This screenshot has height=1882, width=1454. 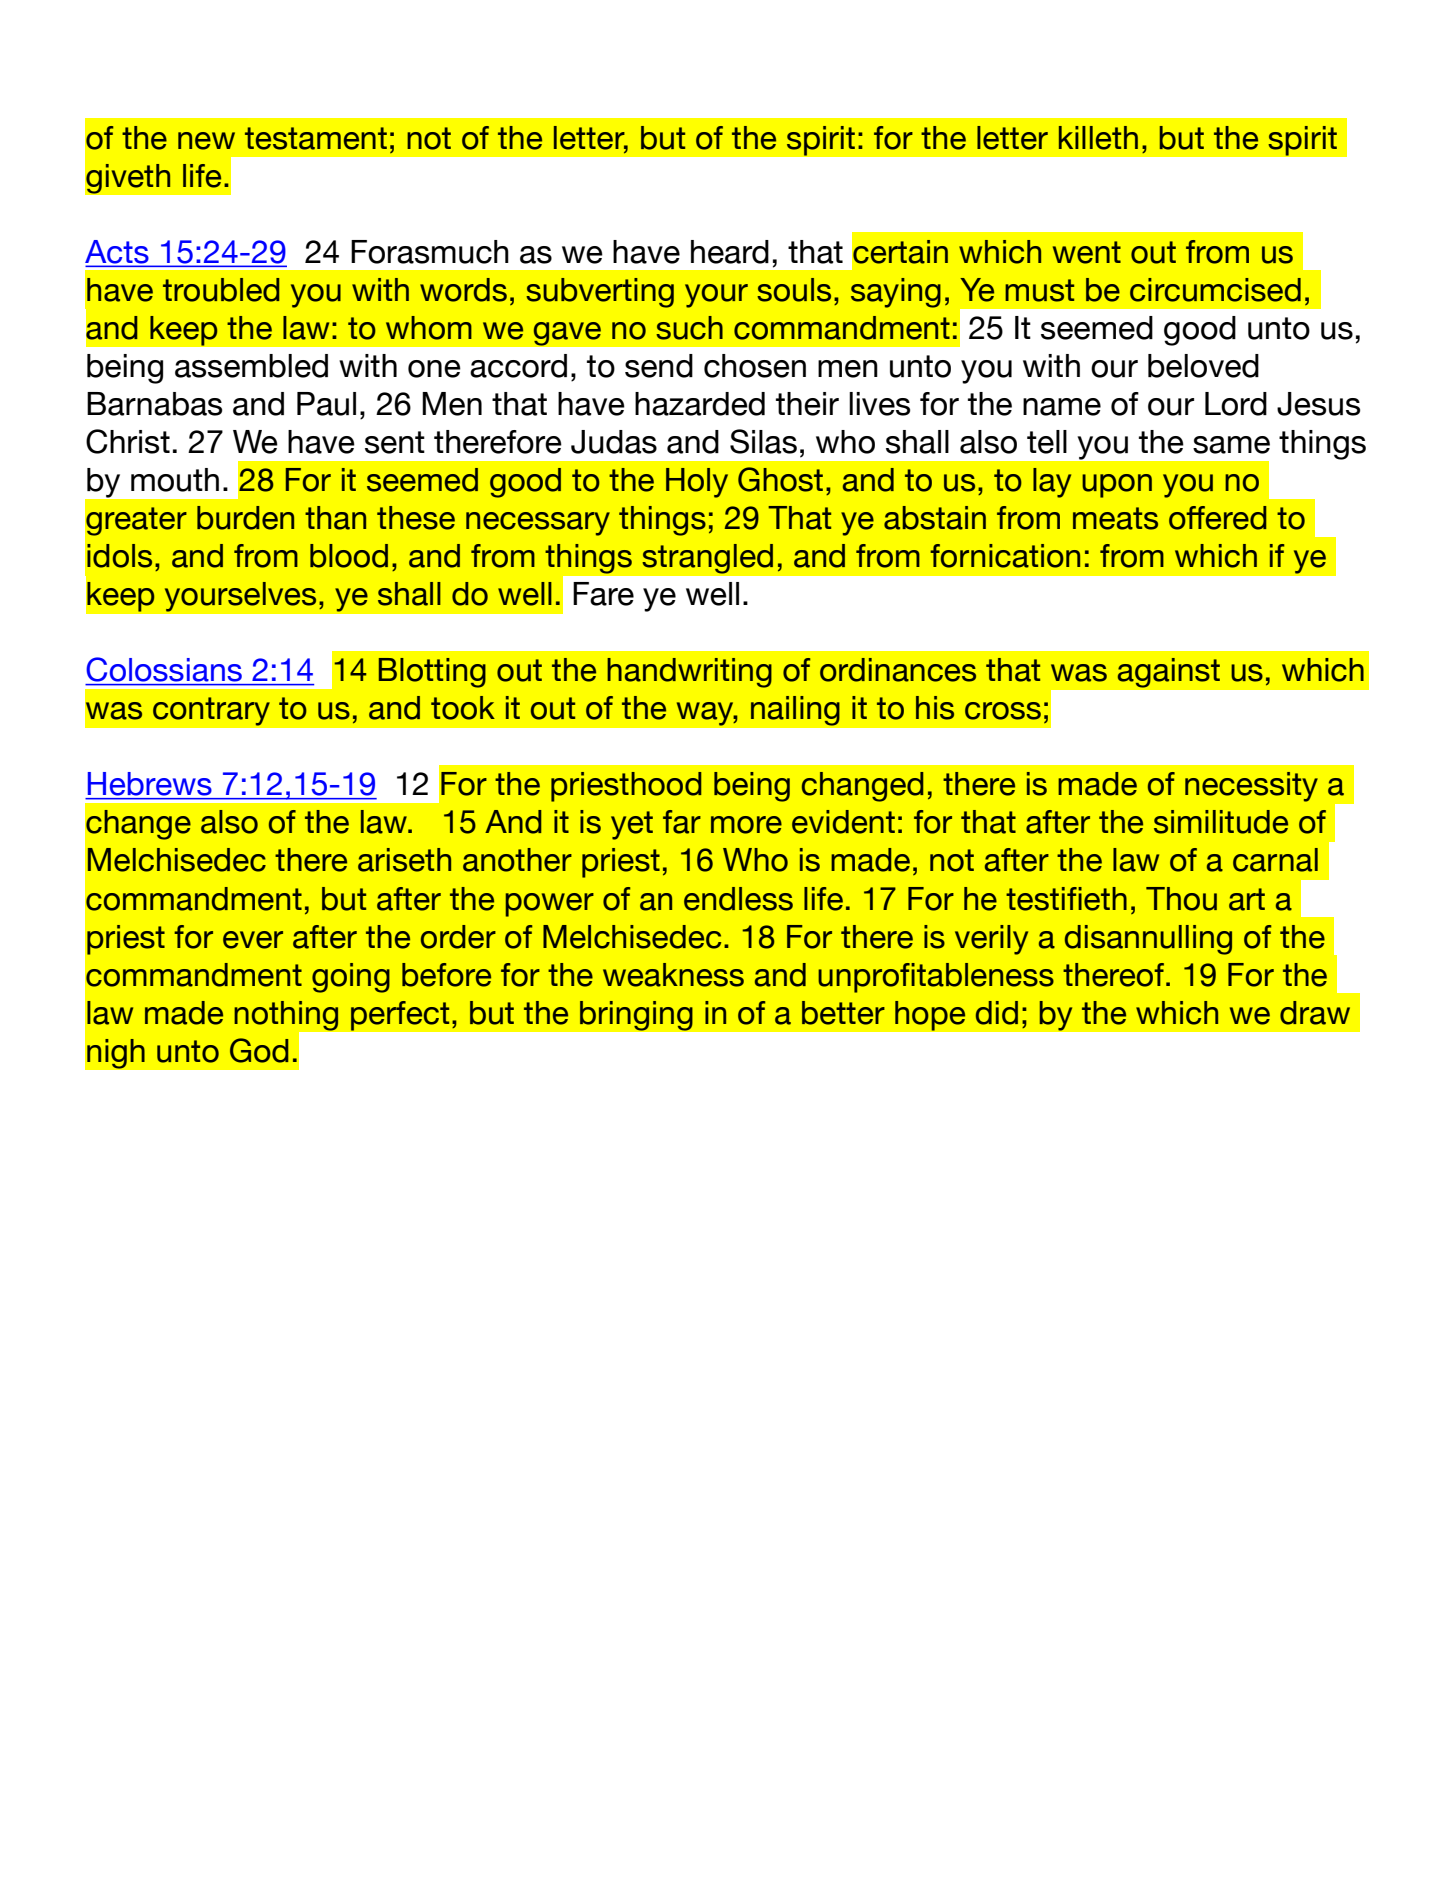 What do you see at coordinates (1087, 252) in the screenshot?
I see `went` at bounding box center [1087, 252].
